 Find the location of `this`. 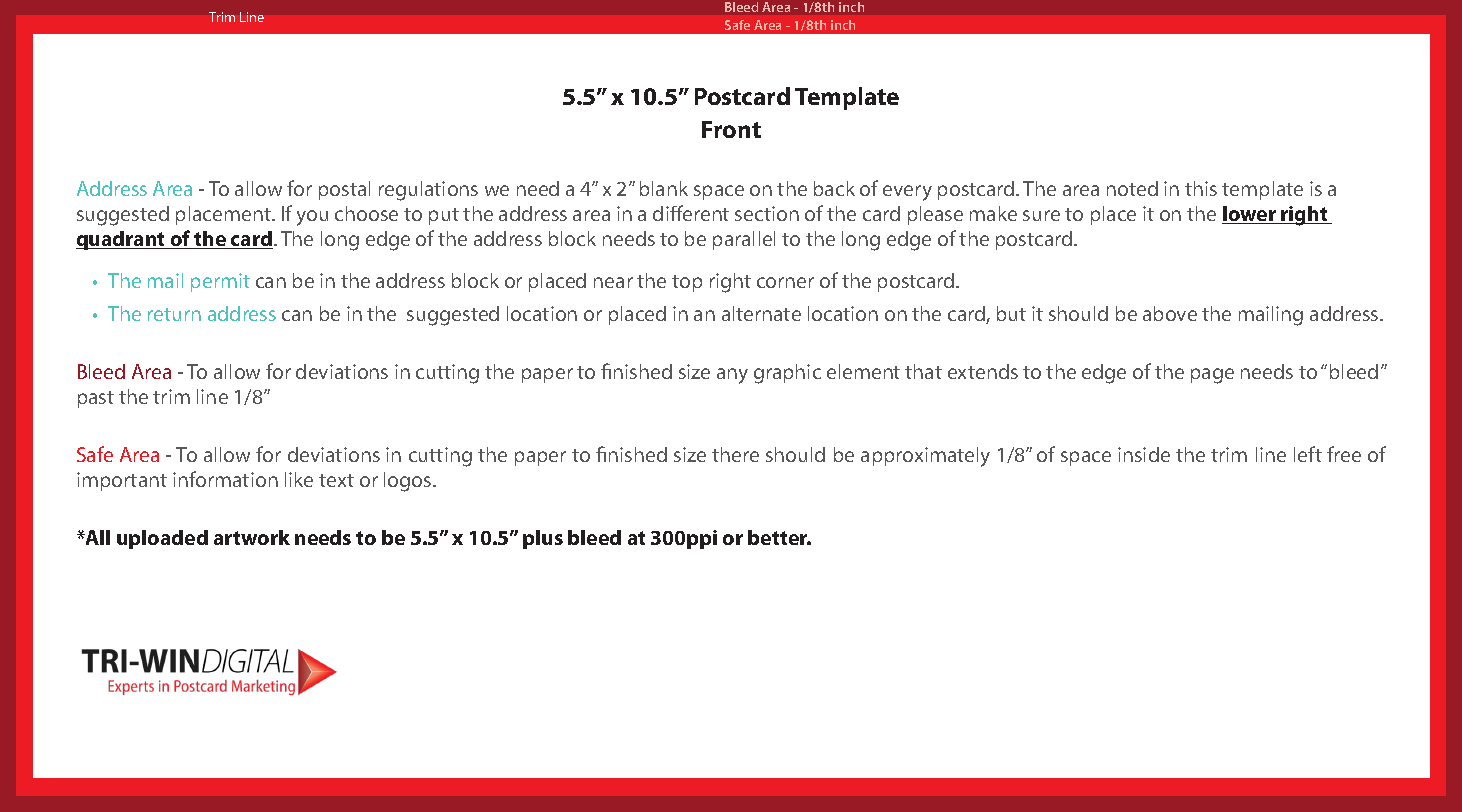

this is located at coordinates (1201, 188).
